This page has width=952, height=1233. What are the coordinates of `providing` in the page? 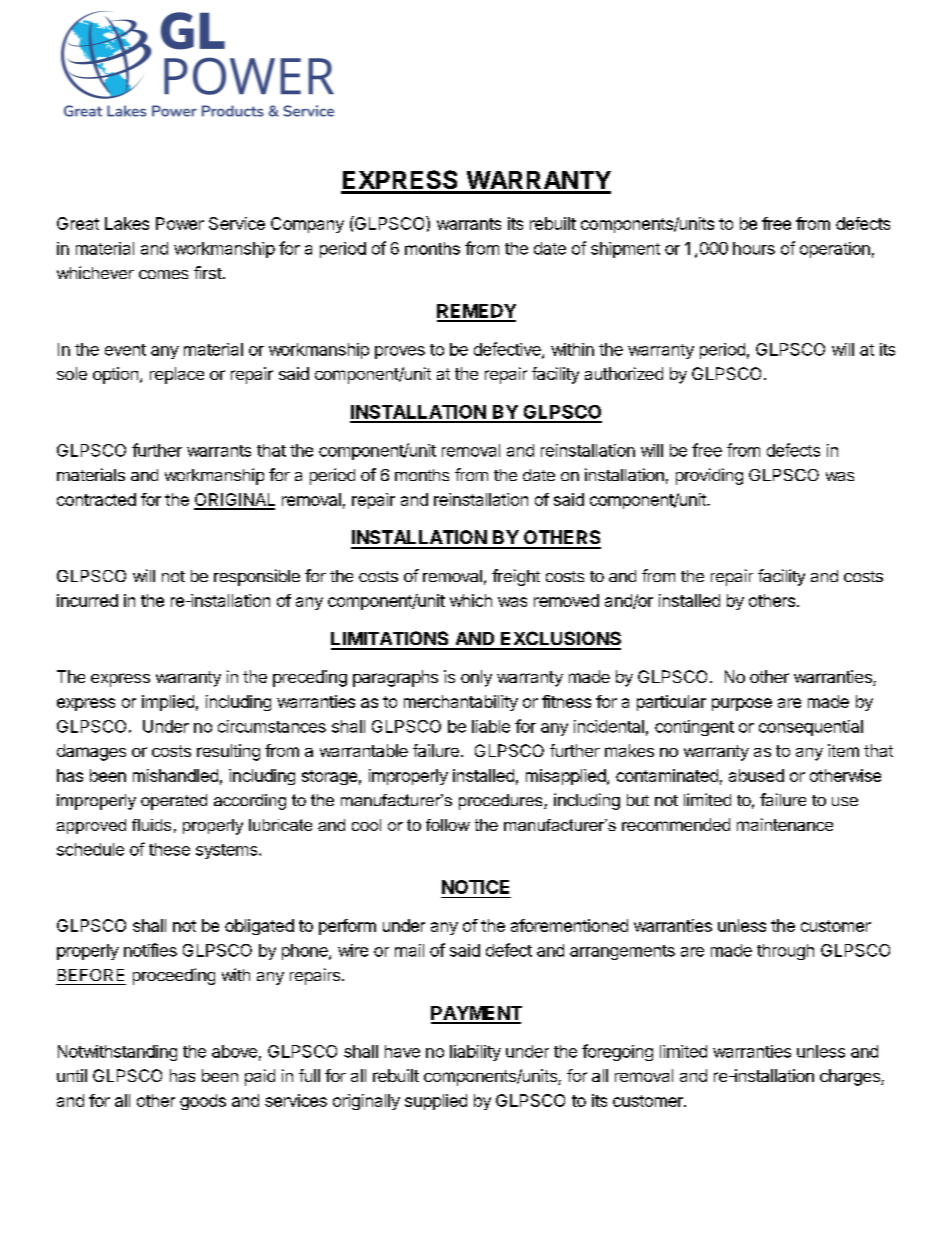 It's located at (709, 476).
